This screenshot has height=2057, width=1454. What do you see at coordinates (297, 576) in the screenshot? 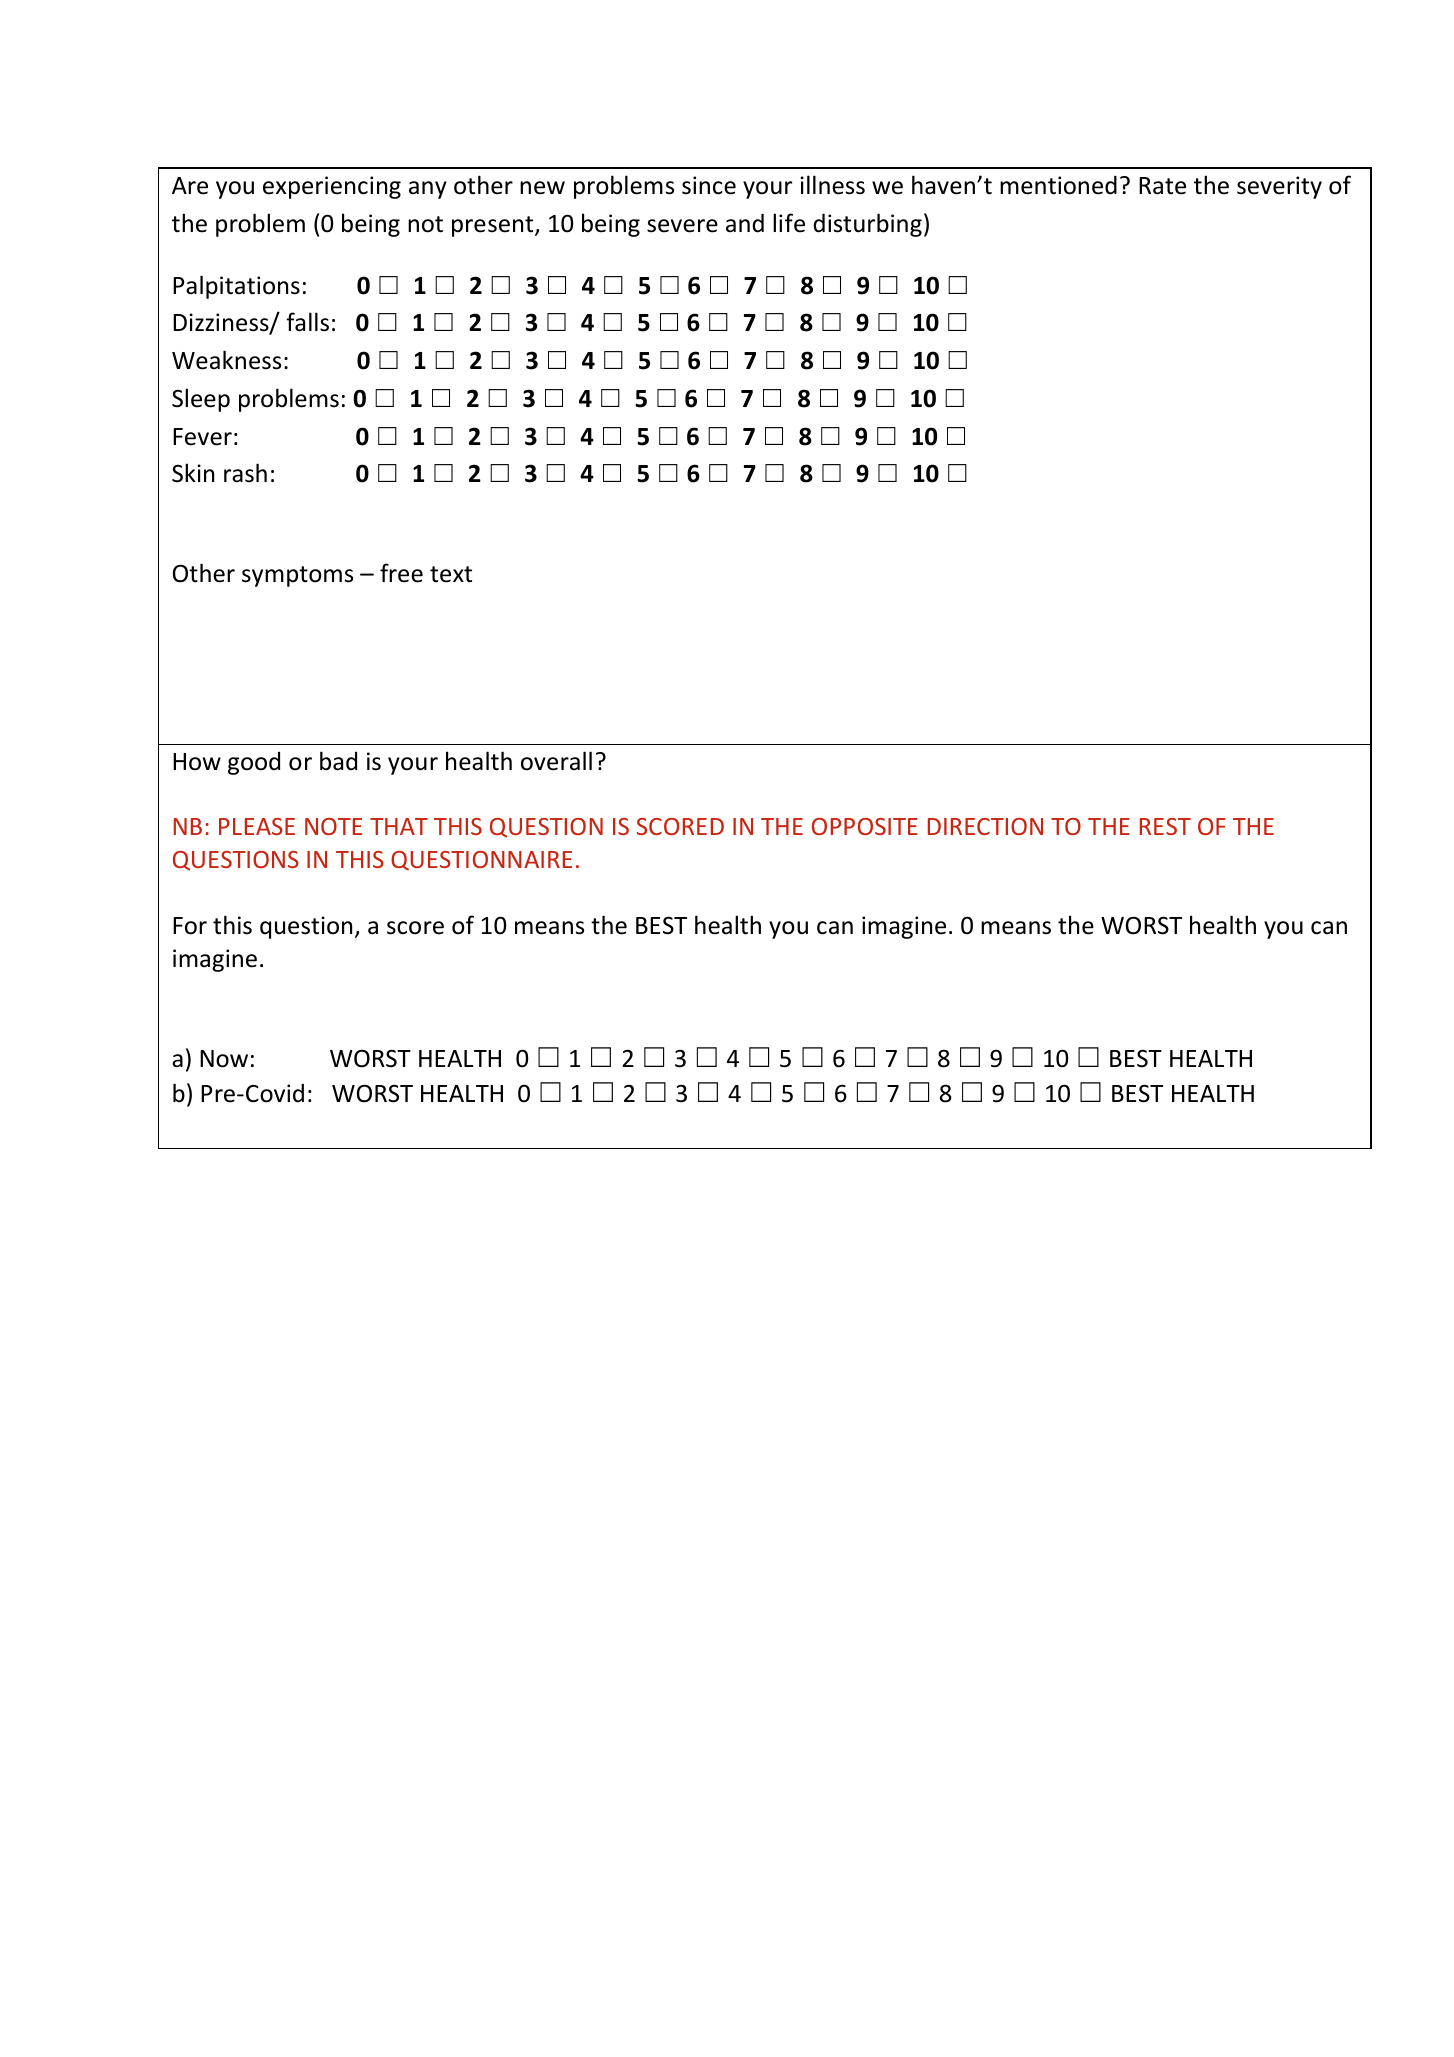
I see `symptoms` at bounding box center [297, 576].
